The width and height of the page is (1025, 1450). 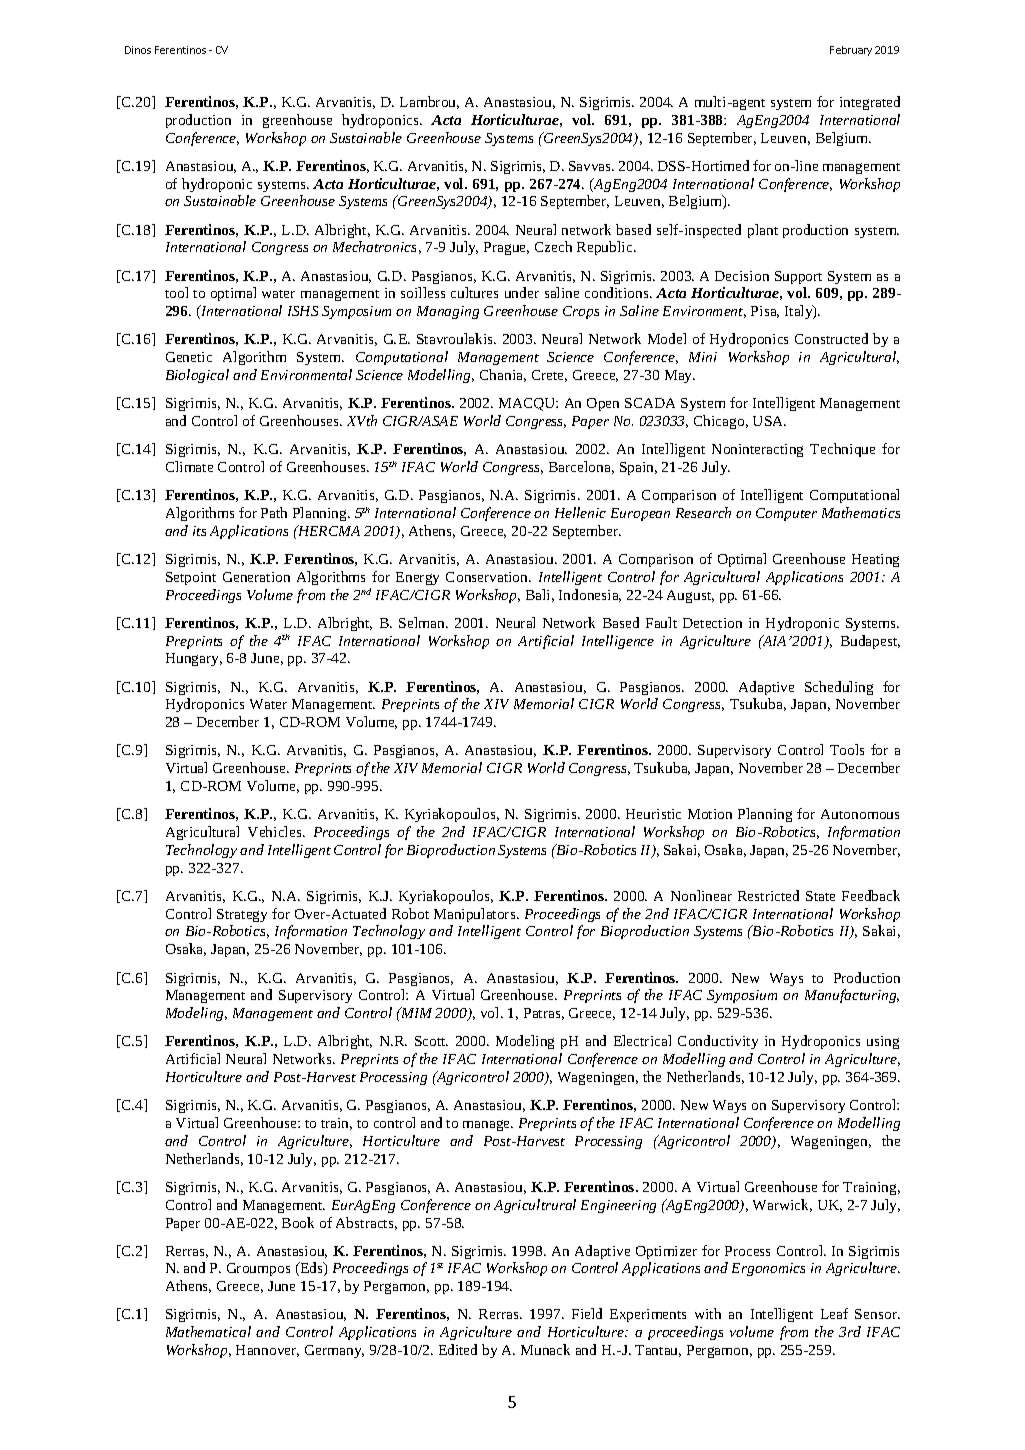 What do you see at coordinates (194, 659) in the page?
I see `Hungary` at bounding box center [194, 659].
